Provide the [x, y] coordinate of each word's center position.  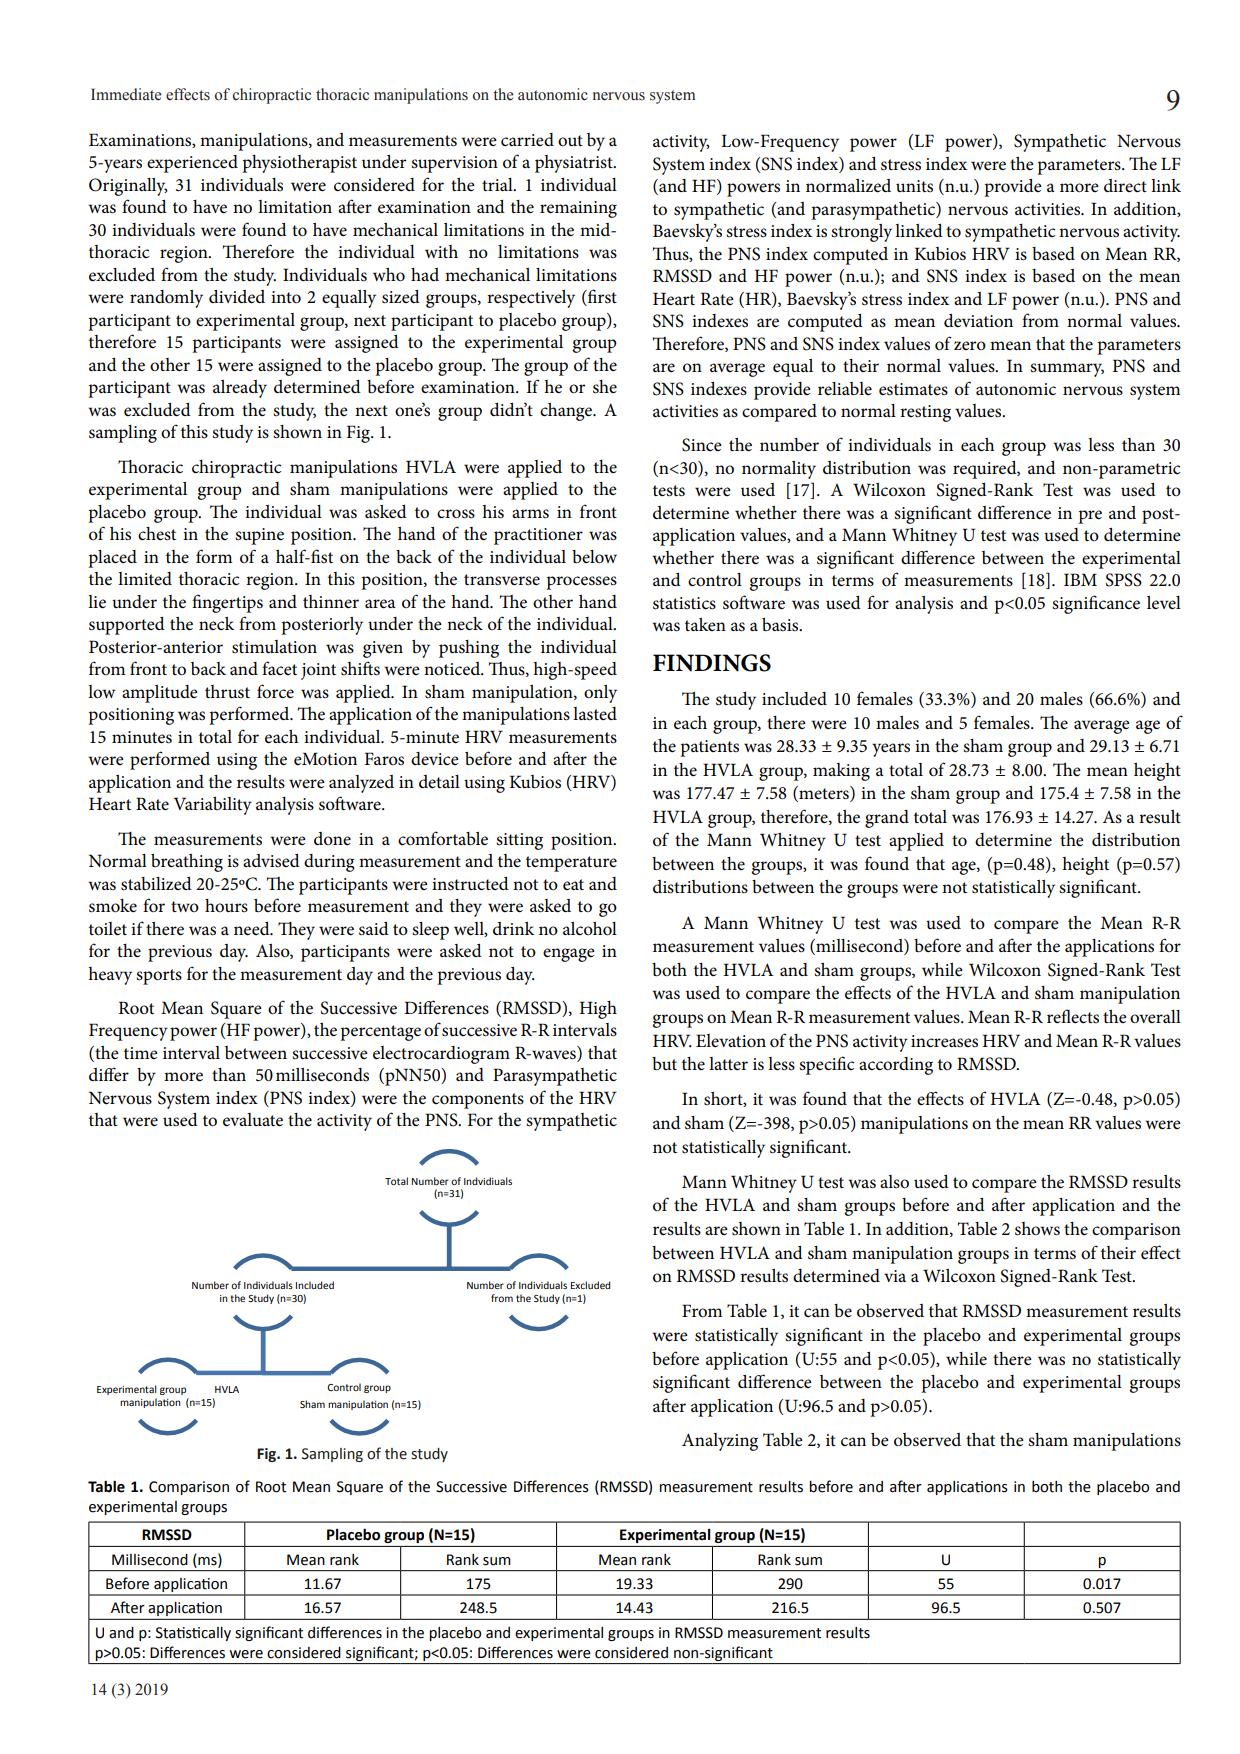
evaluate [253, 1120]
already [240, 389]
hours [226, 906]
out [570, 141]
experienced [192, 164]
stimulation [274, 647]
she [605, 387]
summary [1067, 370]
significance [1096, 604]
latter [728, 1064]
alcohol [590, 929]
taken [705, 624]
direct [1125, 186]
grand [887, 819]
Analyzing [720, 1442]
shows [1037, 1229]
